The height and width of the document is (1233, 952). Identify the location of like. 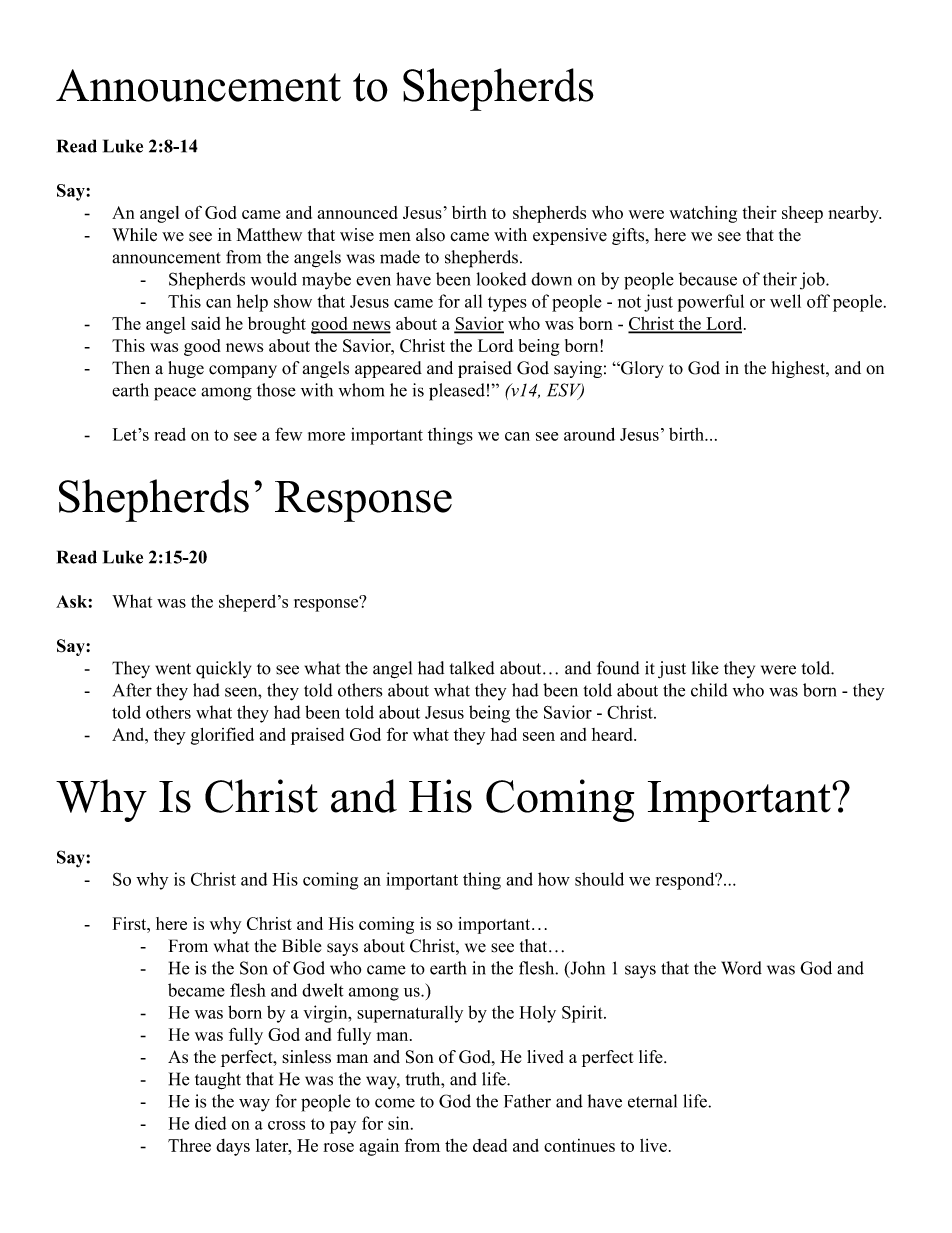
(705, 668).
